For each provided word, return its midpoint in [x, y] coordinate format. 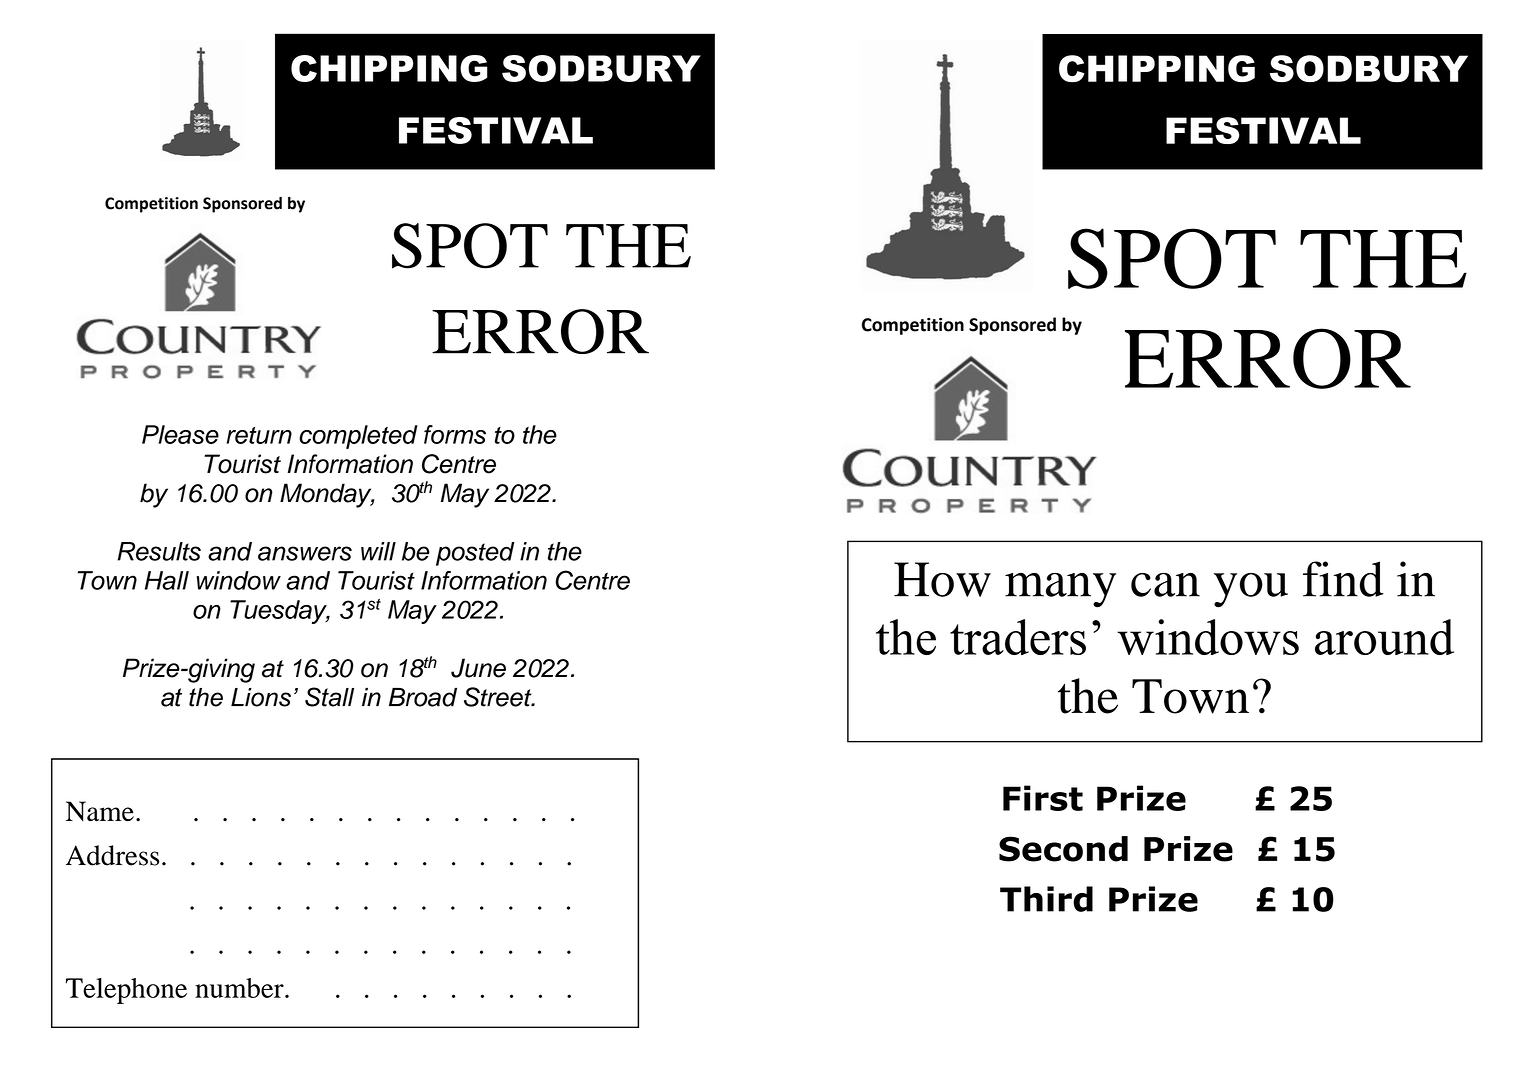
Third [1046, 899]
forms [455, 434]
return [259, 435]
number [240, 988]
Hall [167, 580]
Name [100, 811]
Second [1063, 849]
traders [1018, 637]
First [1043, 798]
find [1343, 579]
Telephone [126, 991]
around [1384, 637]
